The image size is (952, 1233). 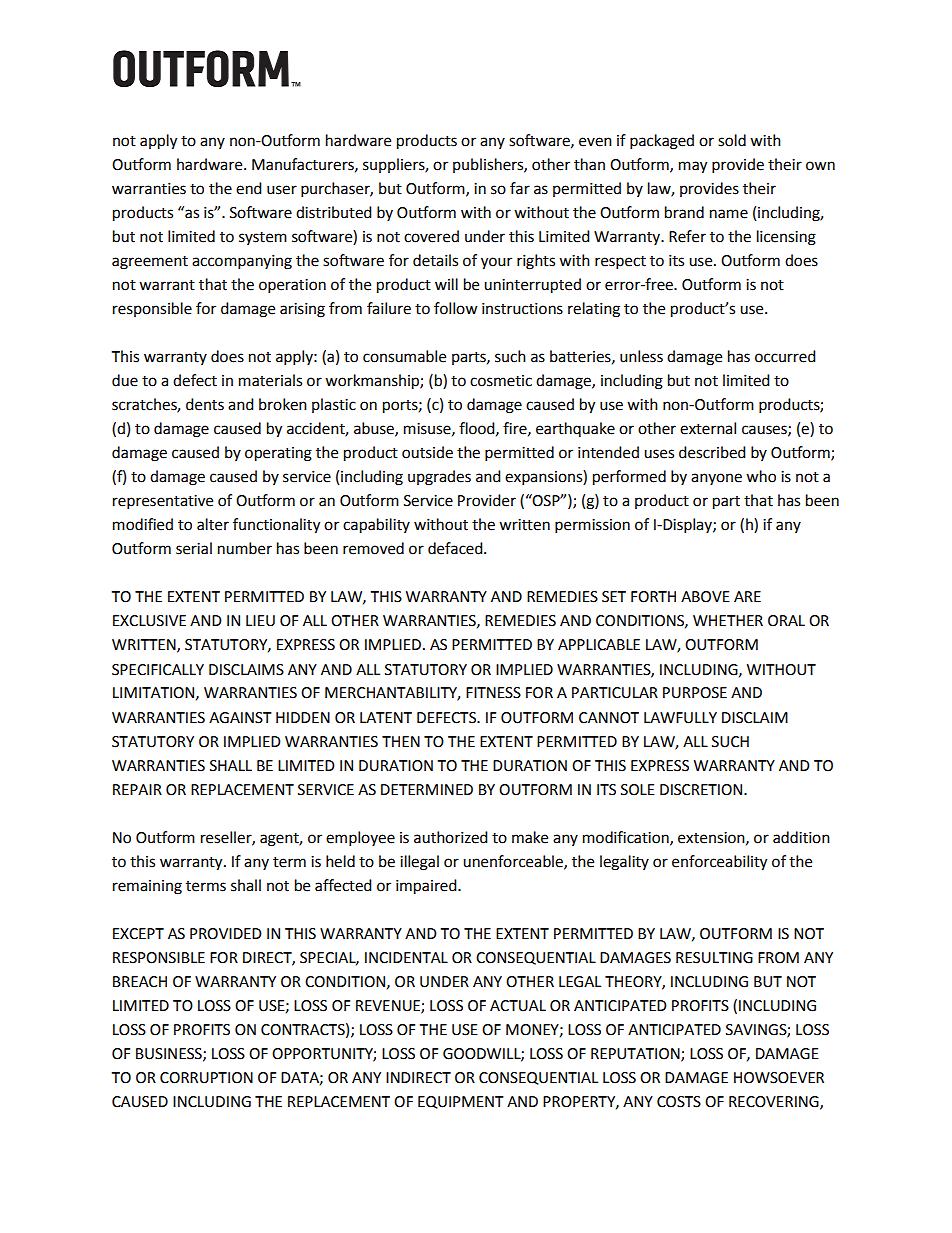 I want to click on LIEU, so click(x=260, y=621).
